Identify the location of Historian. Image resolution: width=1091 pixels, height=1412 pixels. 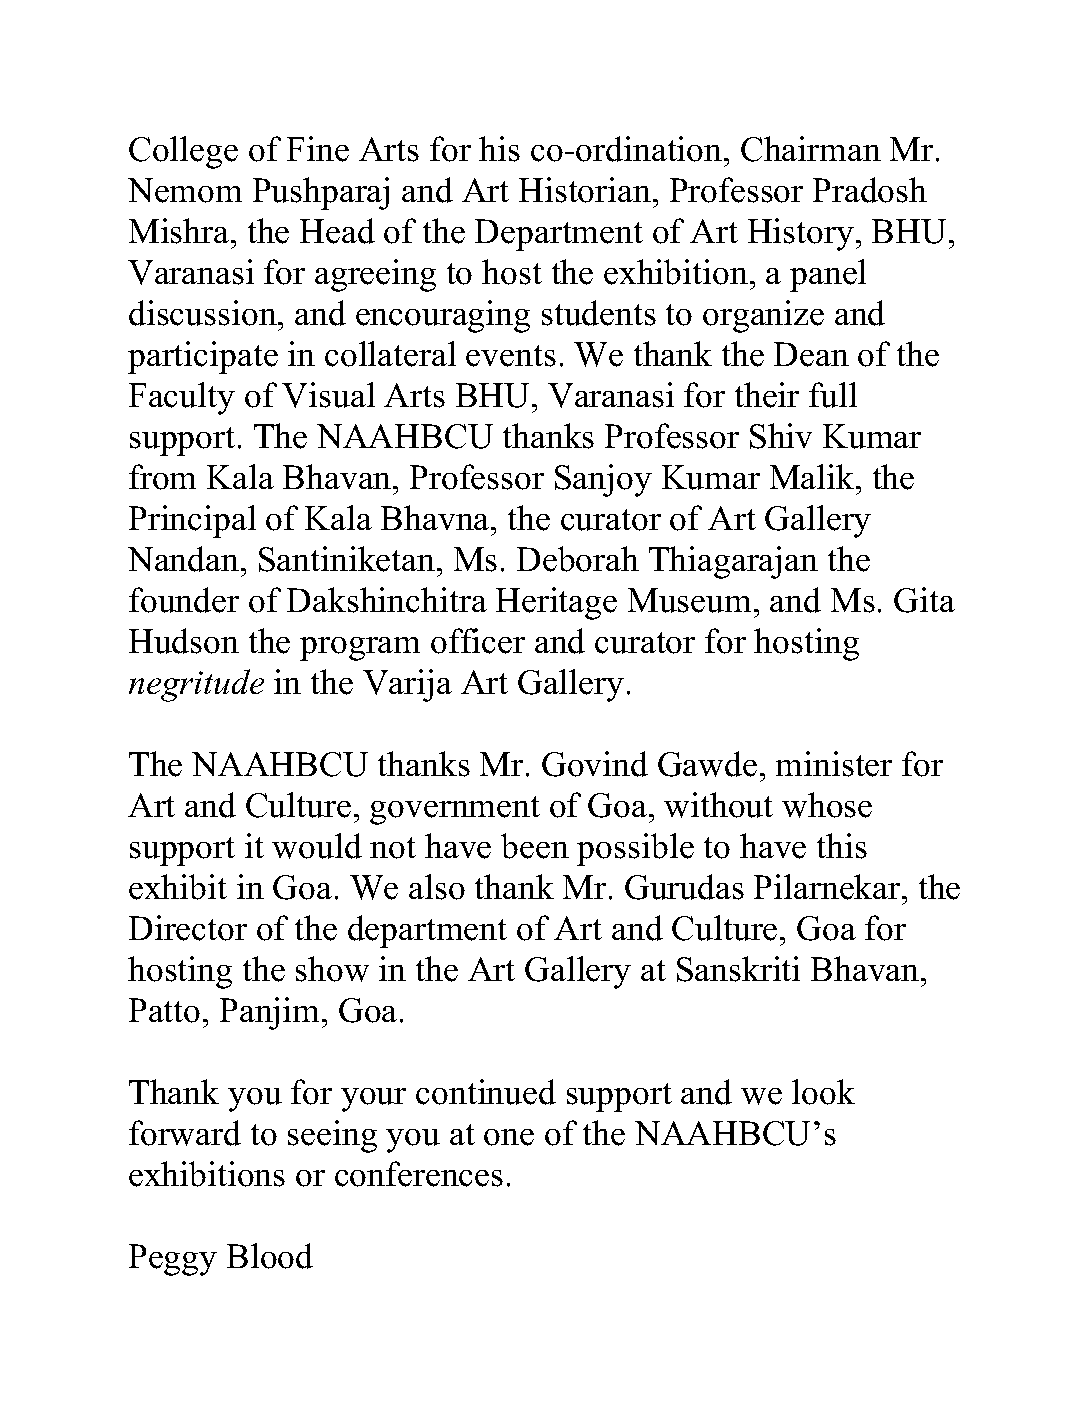
(585, 190).
